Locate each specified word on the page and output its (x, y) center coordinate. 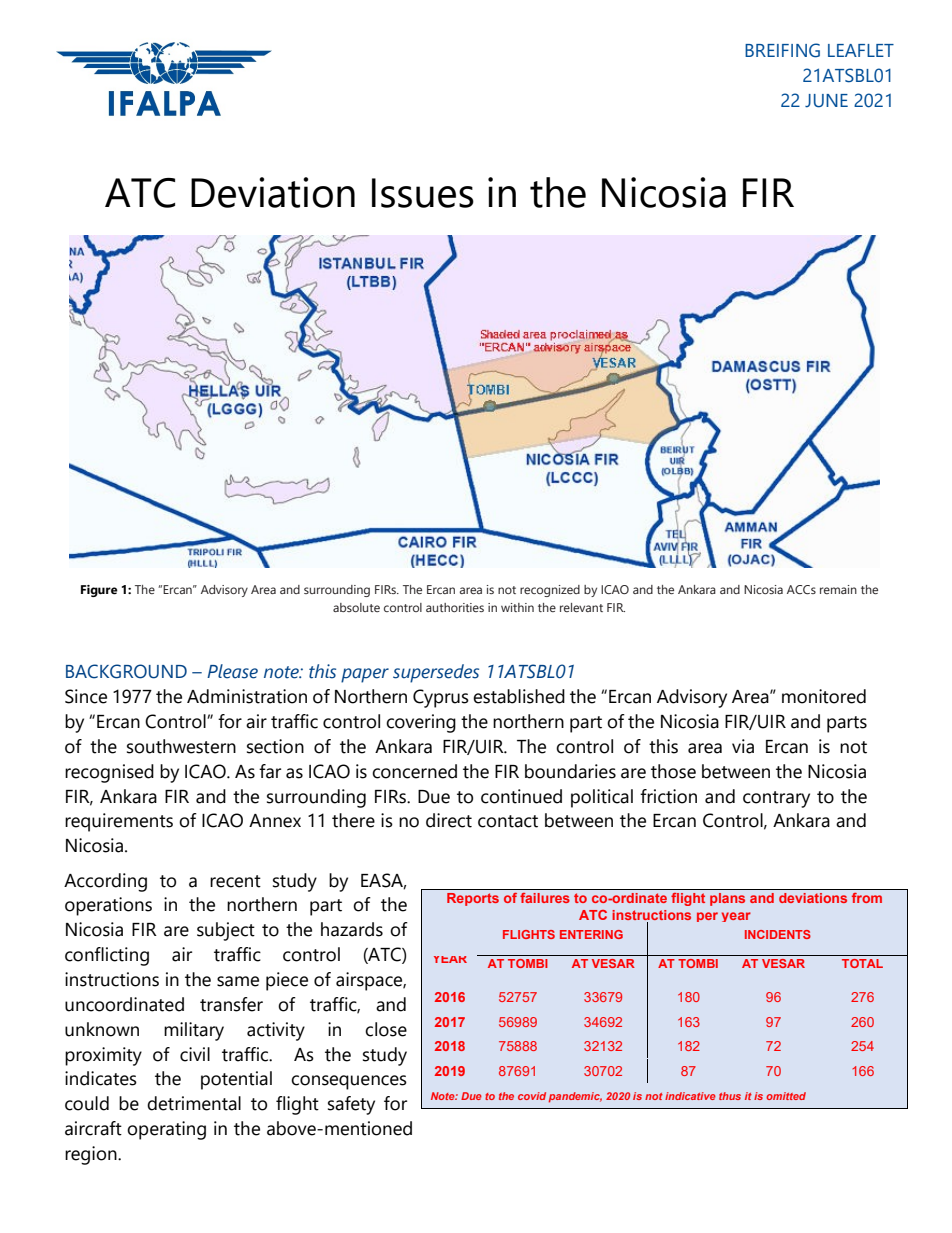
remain (838, 589)
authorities (455, 607)
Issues (423, 193)
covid (532, 1096)
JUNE (826, 101)
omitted (786, 1096)
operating (166, 1130)
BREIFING (782, 50)
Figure (99, 591)
